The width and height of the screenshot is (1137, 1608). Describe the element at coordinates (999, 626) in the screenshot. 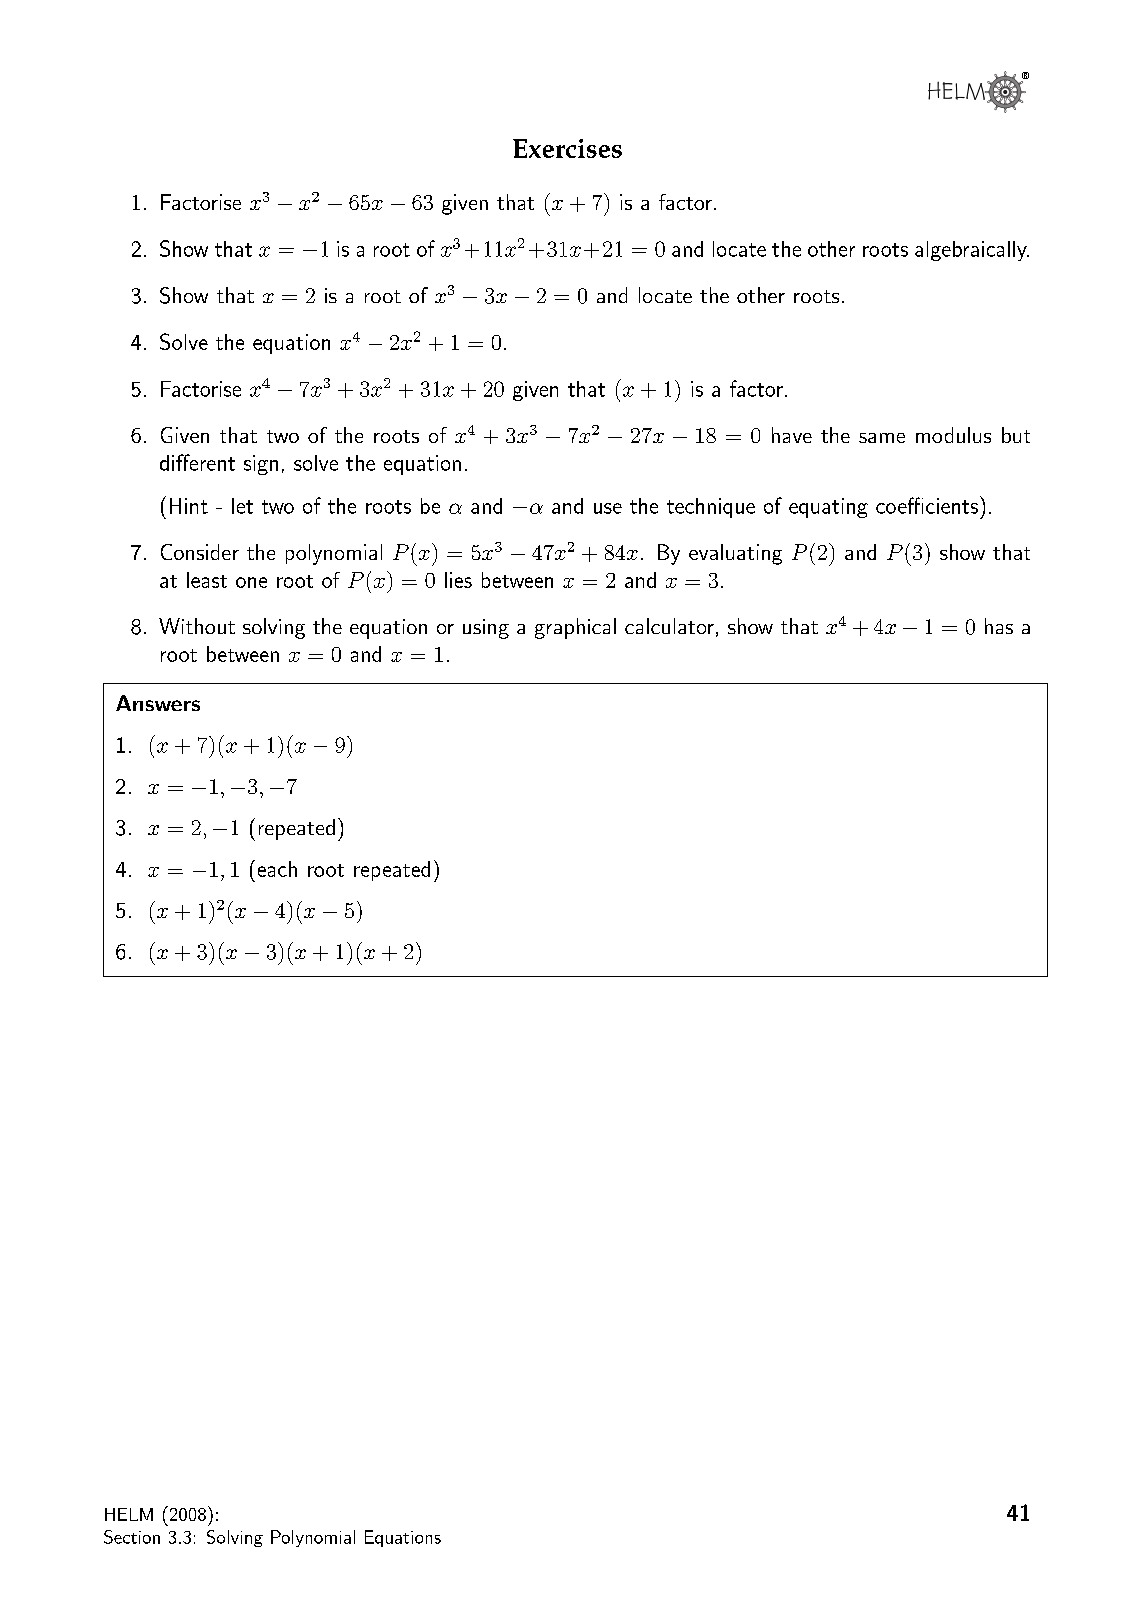

I see `has` at that location.
